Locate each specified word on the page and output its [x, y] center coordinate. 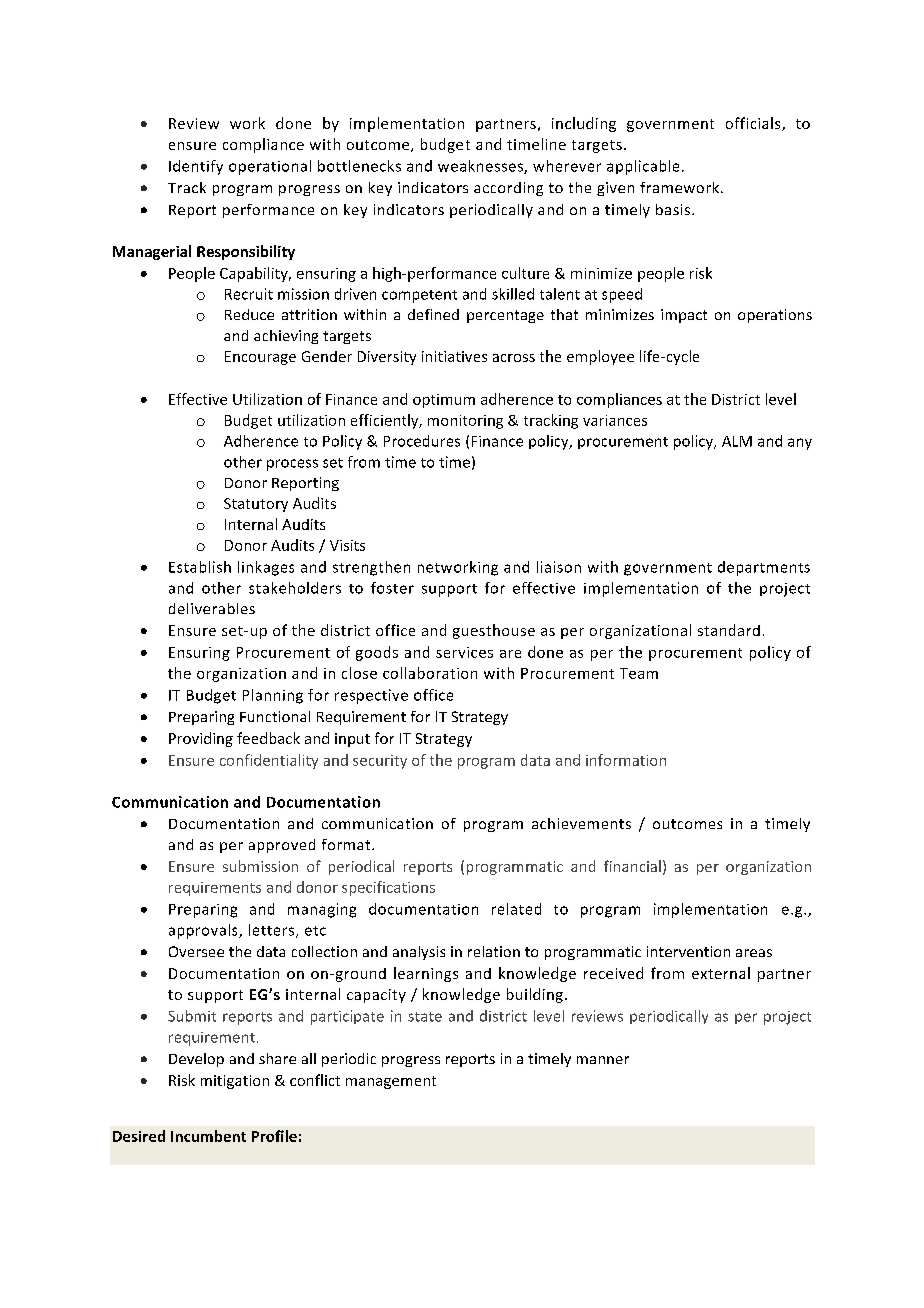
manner [603, 1060]
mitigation [235, 1082]
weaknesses [481, 167]
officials [754, 124]
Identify [196, 167]
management [391, 1082]
